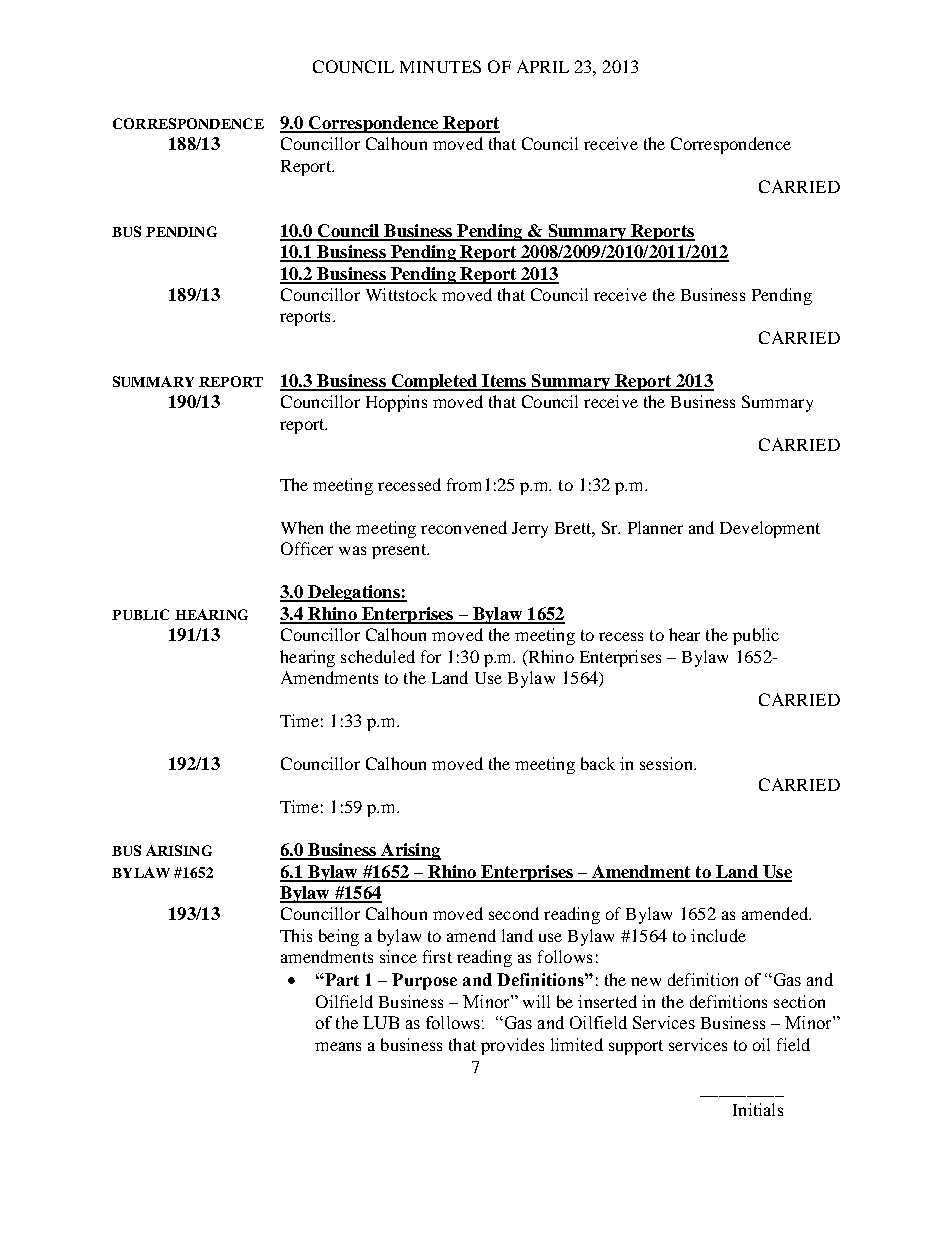  What do you see at coordinates (577, 1044) in the image?
I see `limited` at bounding box center [577, 1044].
